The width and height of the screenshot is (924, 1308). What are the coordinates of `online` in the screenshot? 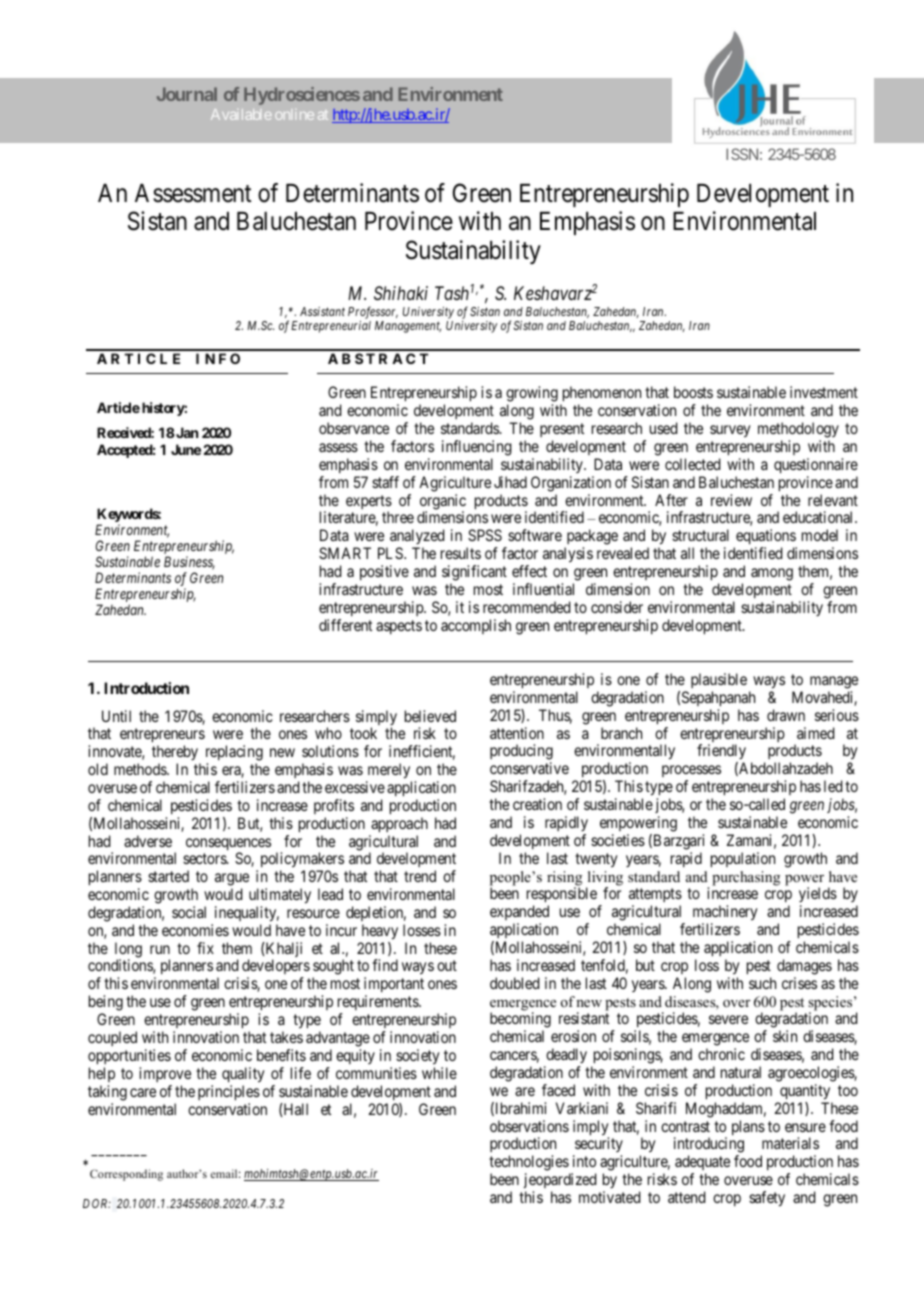 It's located at (294, 114).
